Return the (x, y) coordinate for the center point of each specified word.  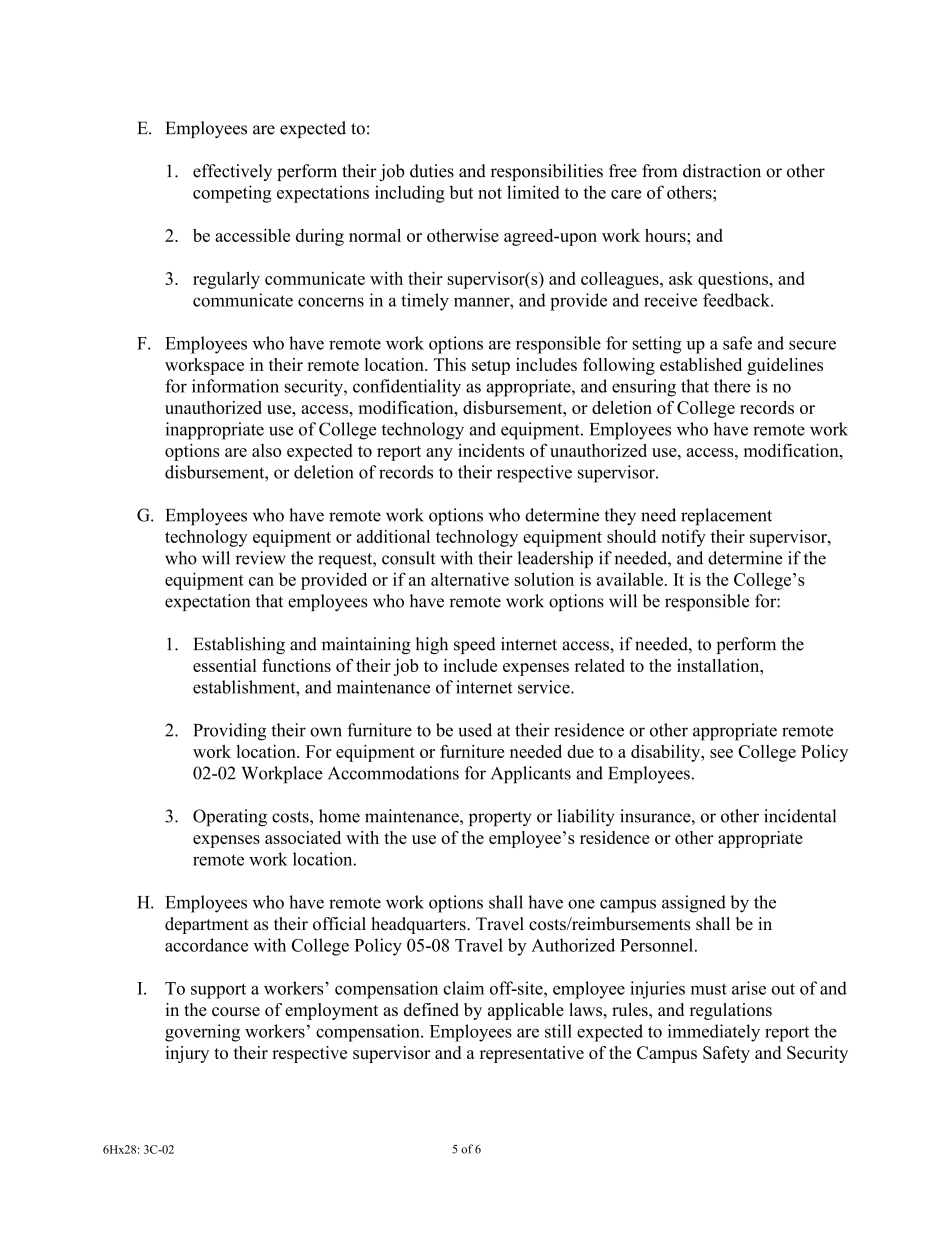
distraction (722, 171)
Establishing (239, 645)
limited (533, 192)
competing (232, 194)
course (236, 1011)
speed (475, 645)
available (630, 579)
